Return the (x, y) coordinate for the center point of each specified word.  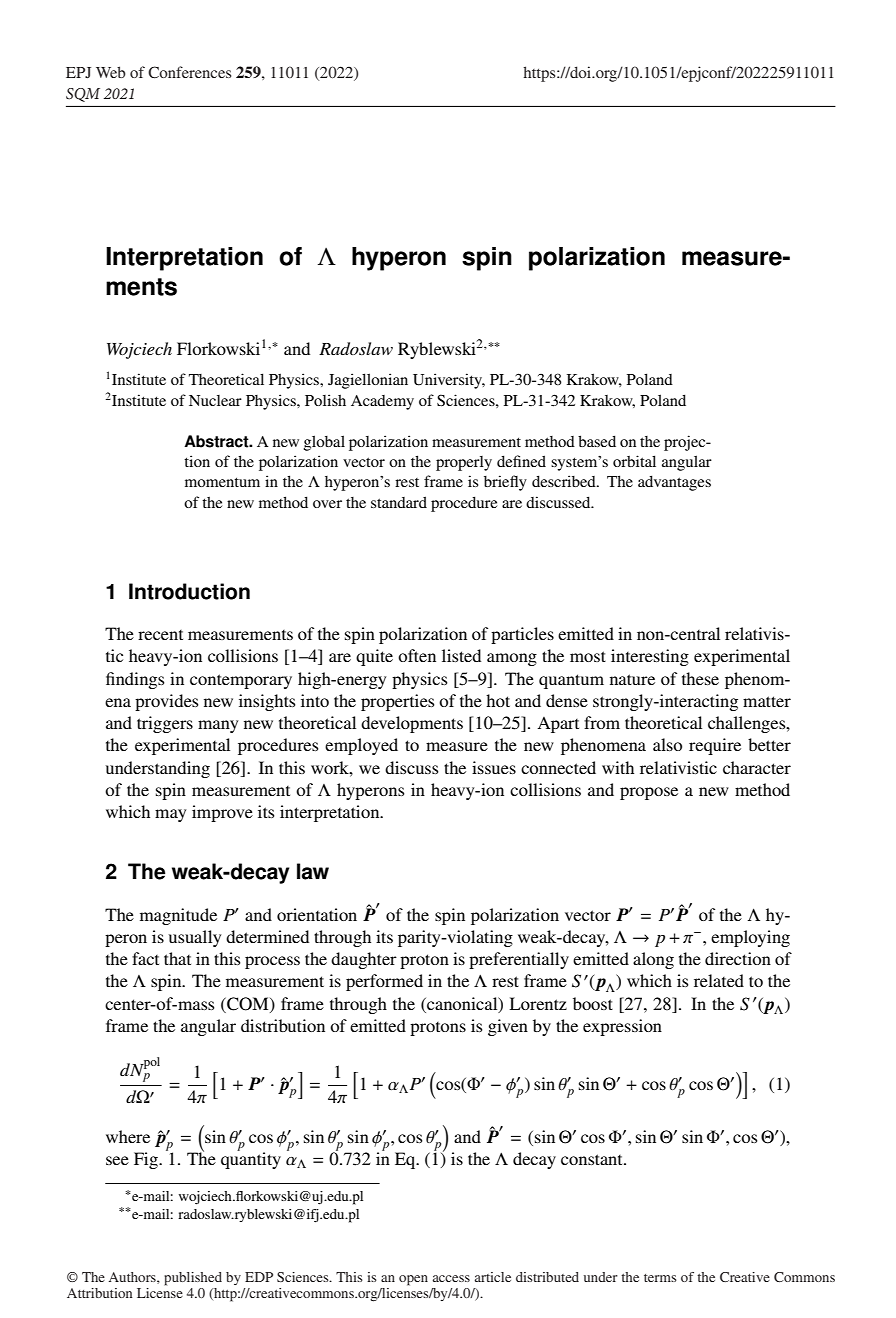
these (700, 678)
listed (461, 655)
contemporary (241, 681)
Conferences (189, 72)
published (193, 1279)
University (449, 381)
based (597, 441)
